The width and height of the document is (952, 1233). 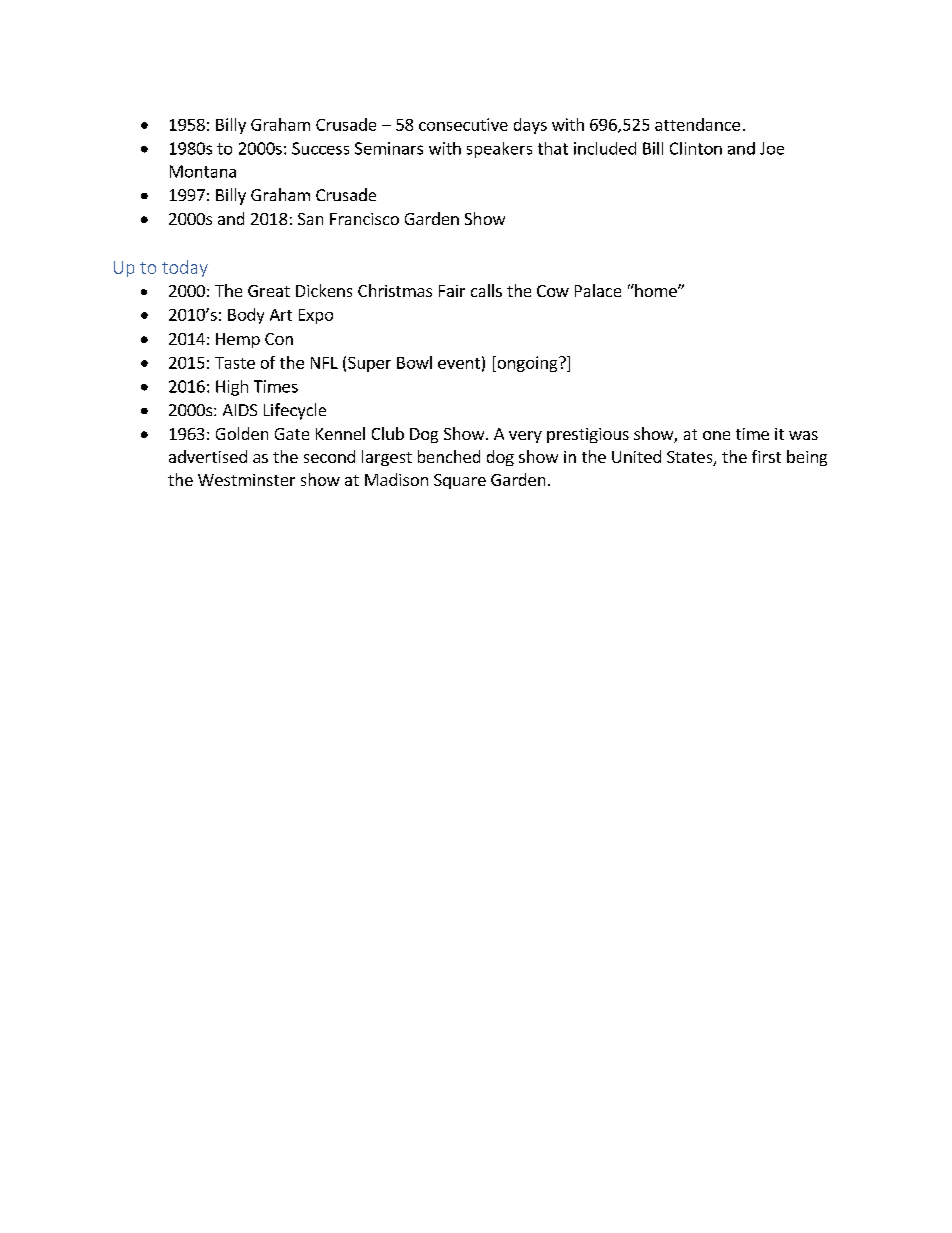 What do you see at coordinates (716, 435) in the document?
I see `one` at bounding box center [716, 435].
